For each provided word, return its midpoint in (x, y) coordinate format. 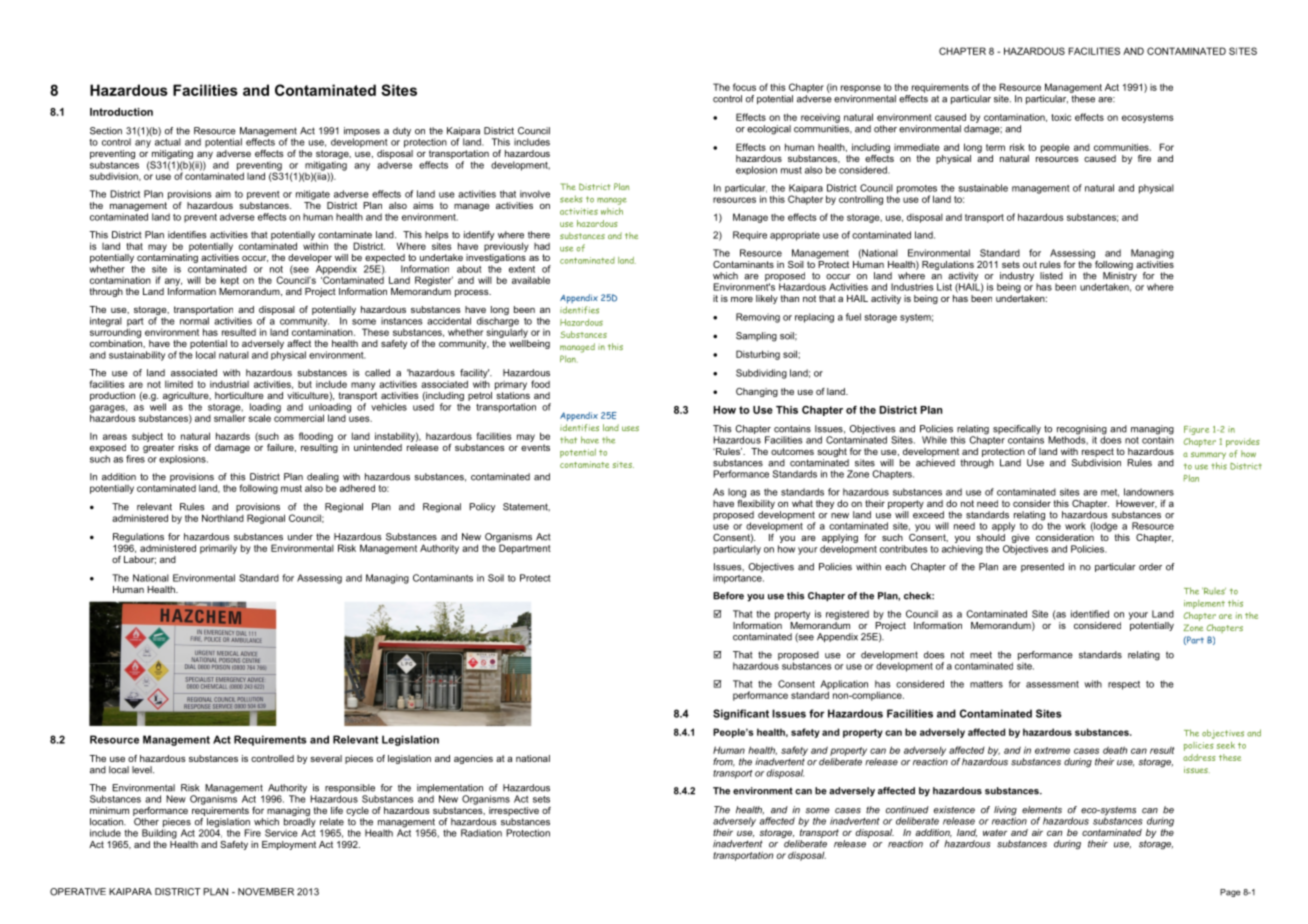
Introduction (121, 112)
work (1075, 526)
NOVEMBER (266, 892)
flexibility (756, 503)
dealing (323, 479)
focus (744, 87)
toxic (1061, 117)
